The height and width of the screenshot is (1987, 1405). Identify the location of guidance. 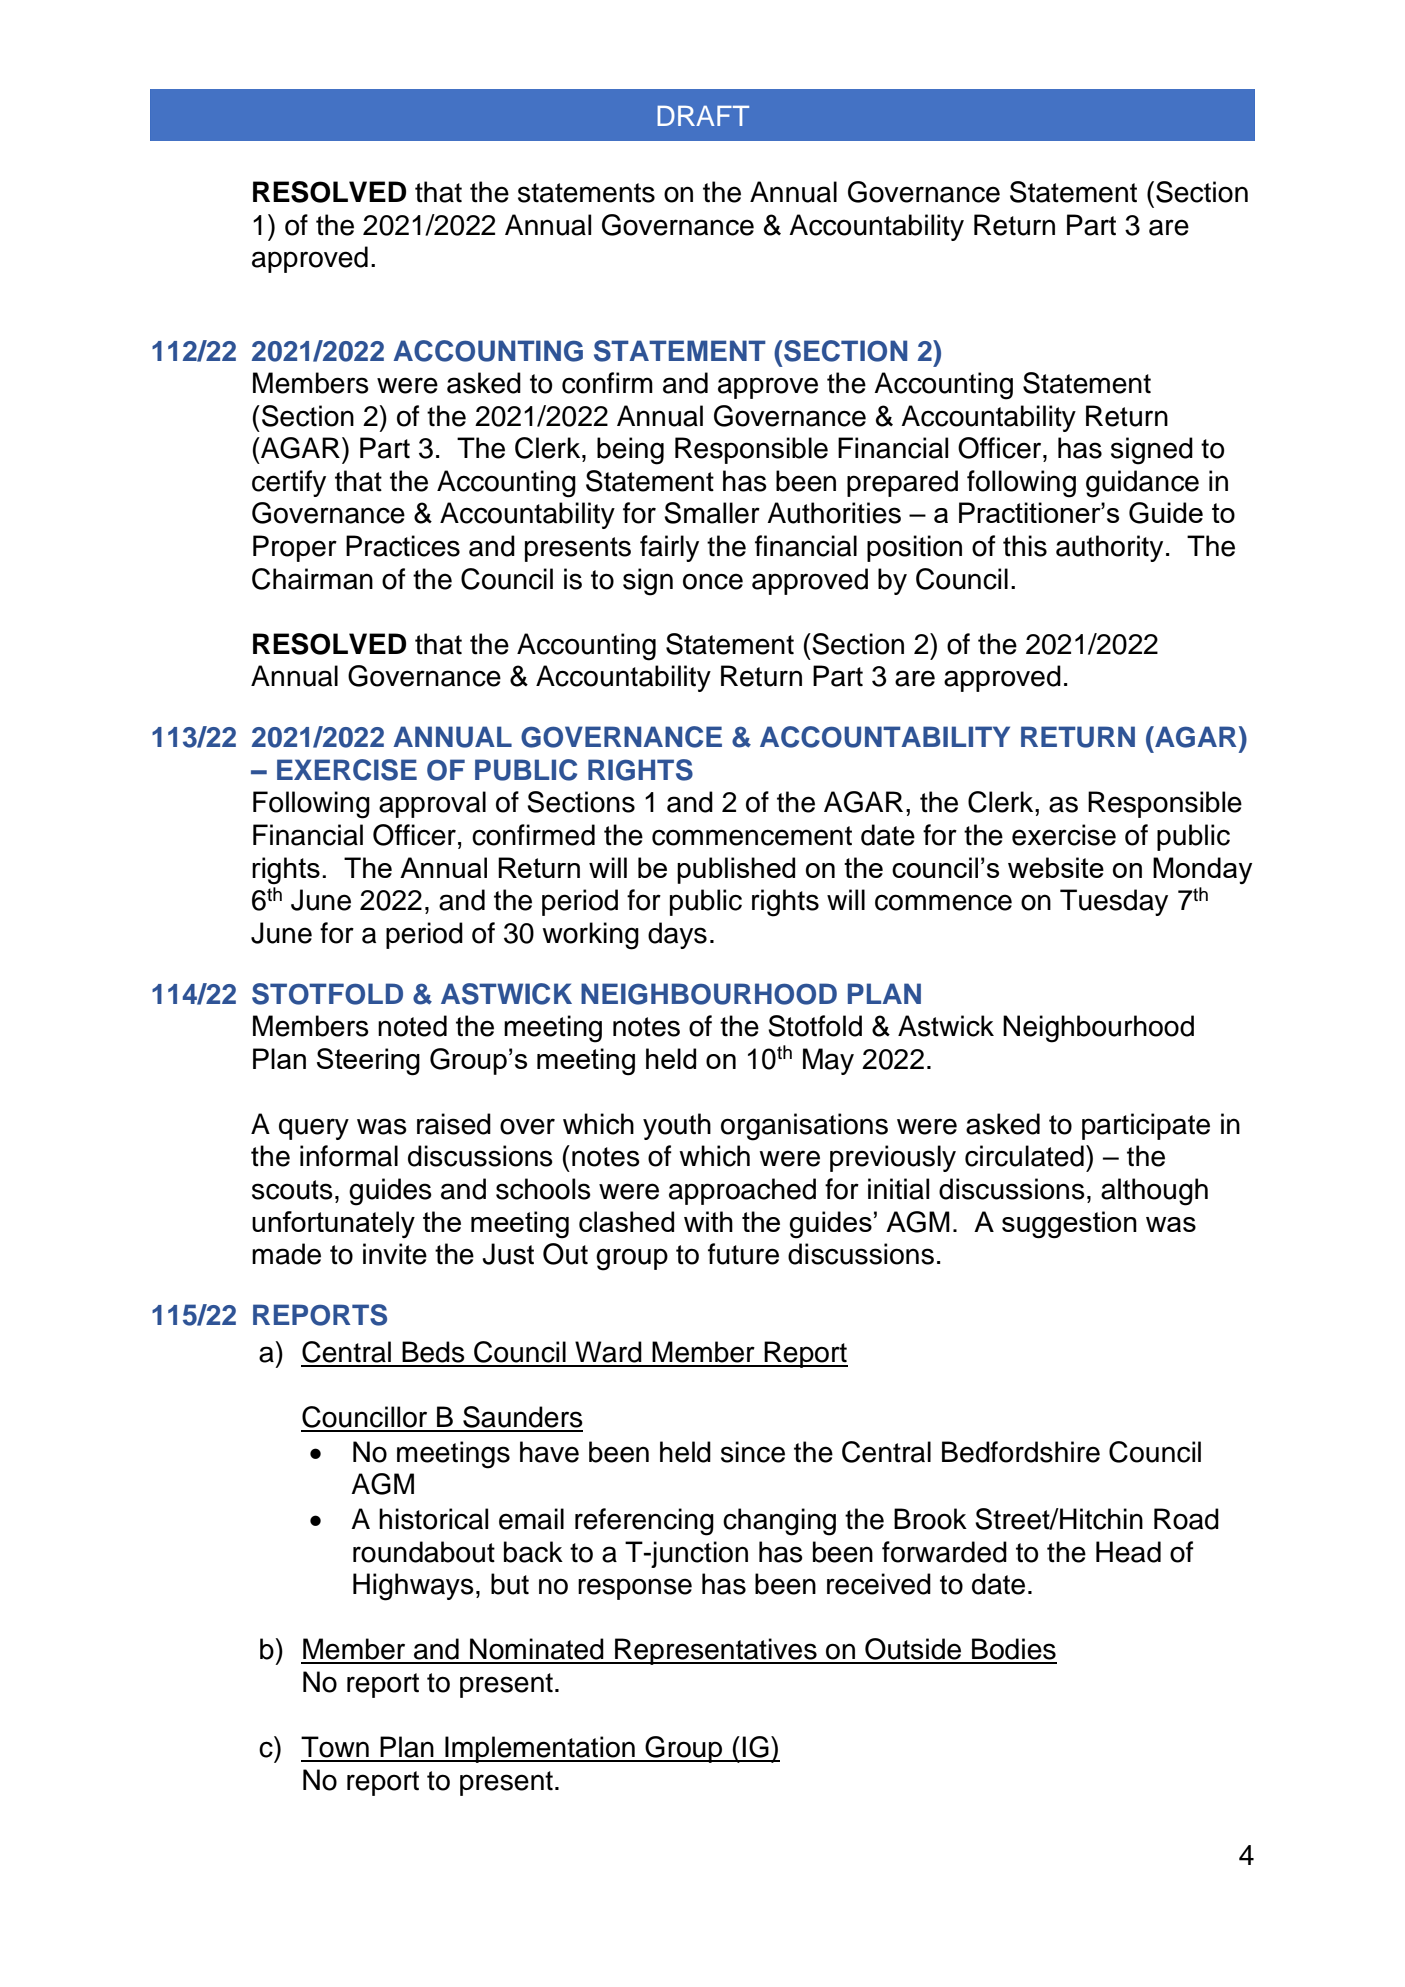
(1142, 484).
